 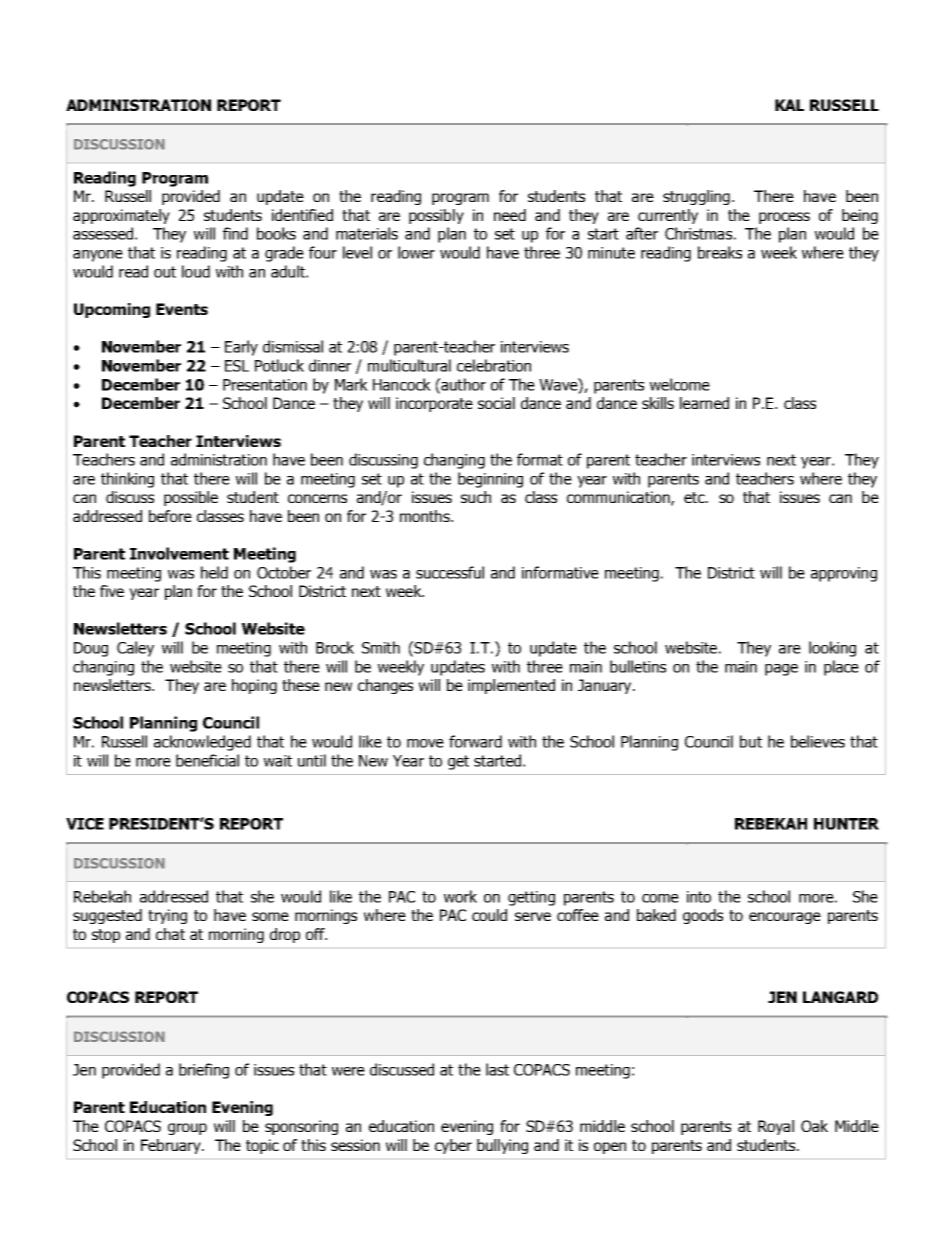 What do you see at coordinates (510, 215) in the page?
I see `need` at bounding box center [510, 215].
